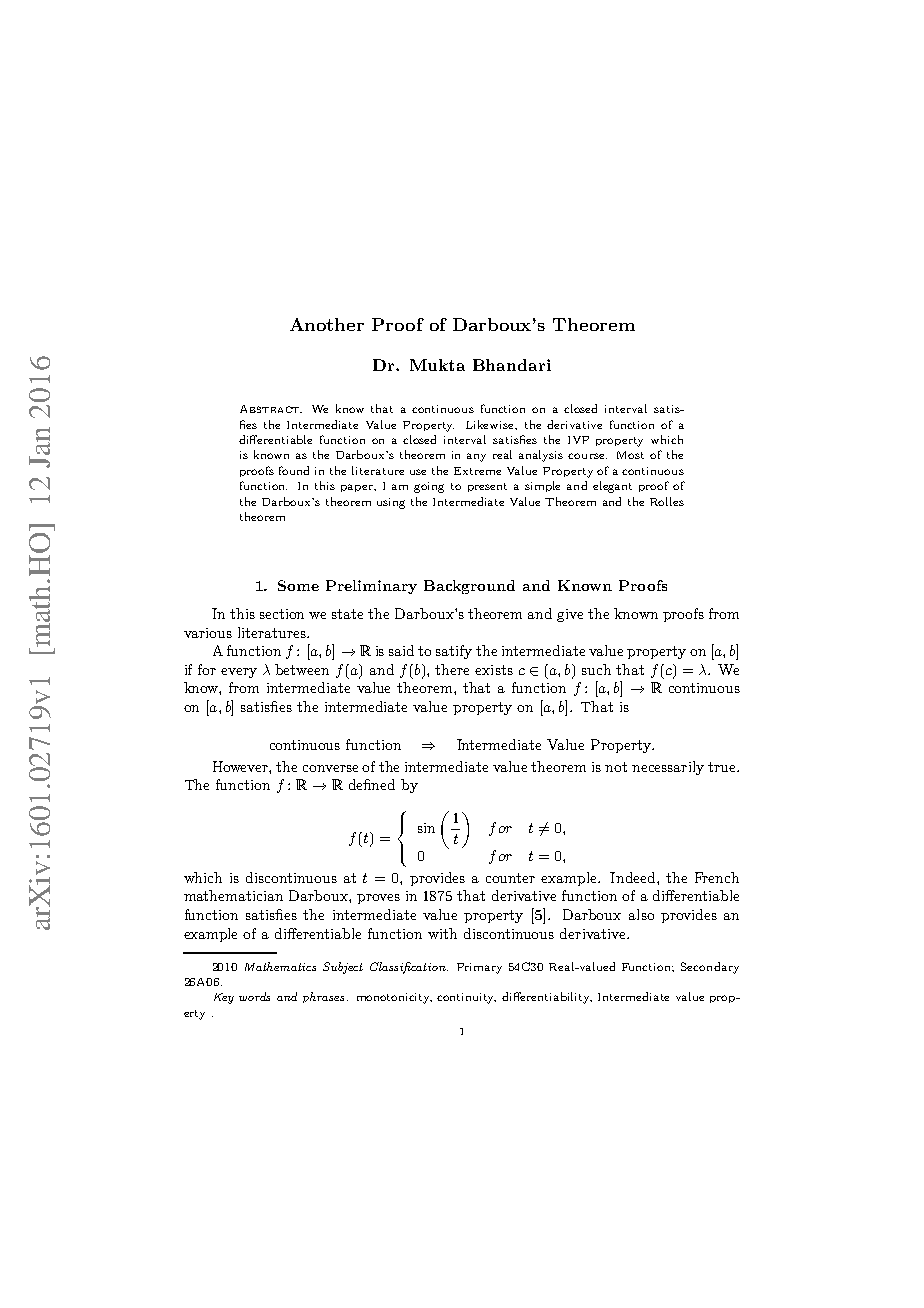 The height and width of the screenshot is (1308, 924). What do you see at coordinates (578, 440) in the screenshot?
I see `IVP` at bounding box center [578, 440].
